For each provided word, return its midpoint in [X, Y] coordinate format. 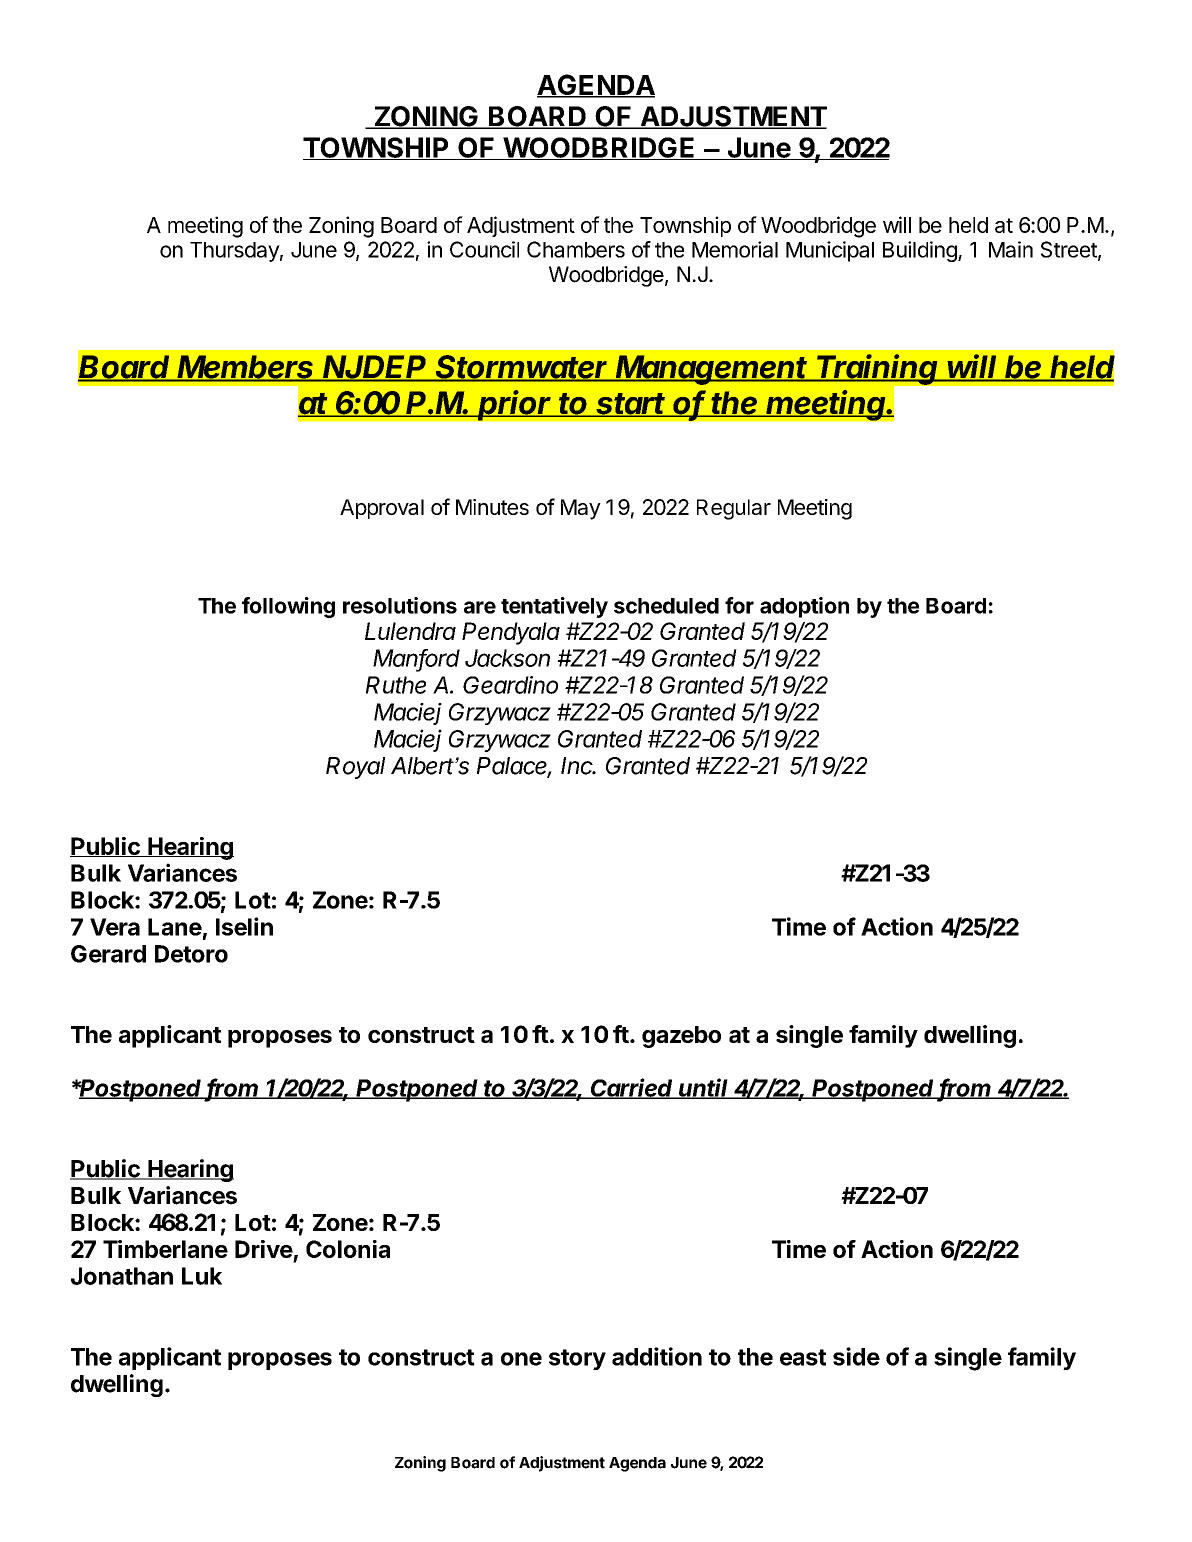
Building [921, 251]
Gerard [108, 954]
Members [247, 368]
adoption [804, 607]
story [577, 1359]
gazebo [681, 1037]
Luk [202, 1276]
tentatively [554, 607]
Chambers [576, 249]
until [705, 1088]
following [288, 607]
